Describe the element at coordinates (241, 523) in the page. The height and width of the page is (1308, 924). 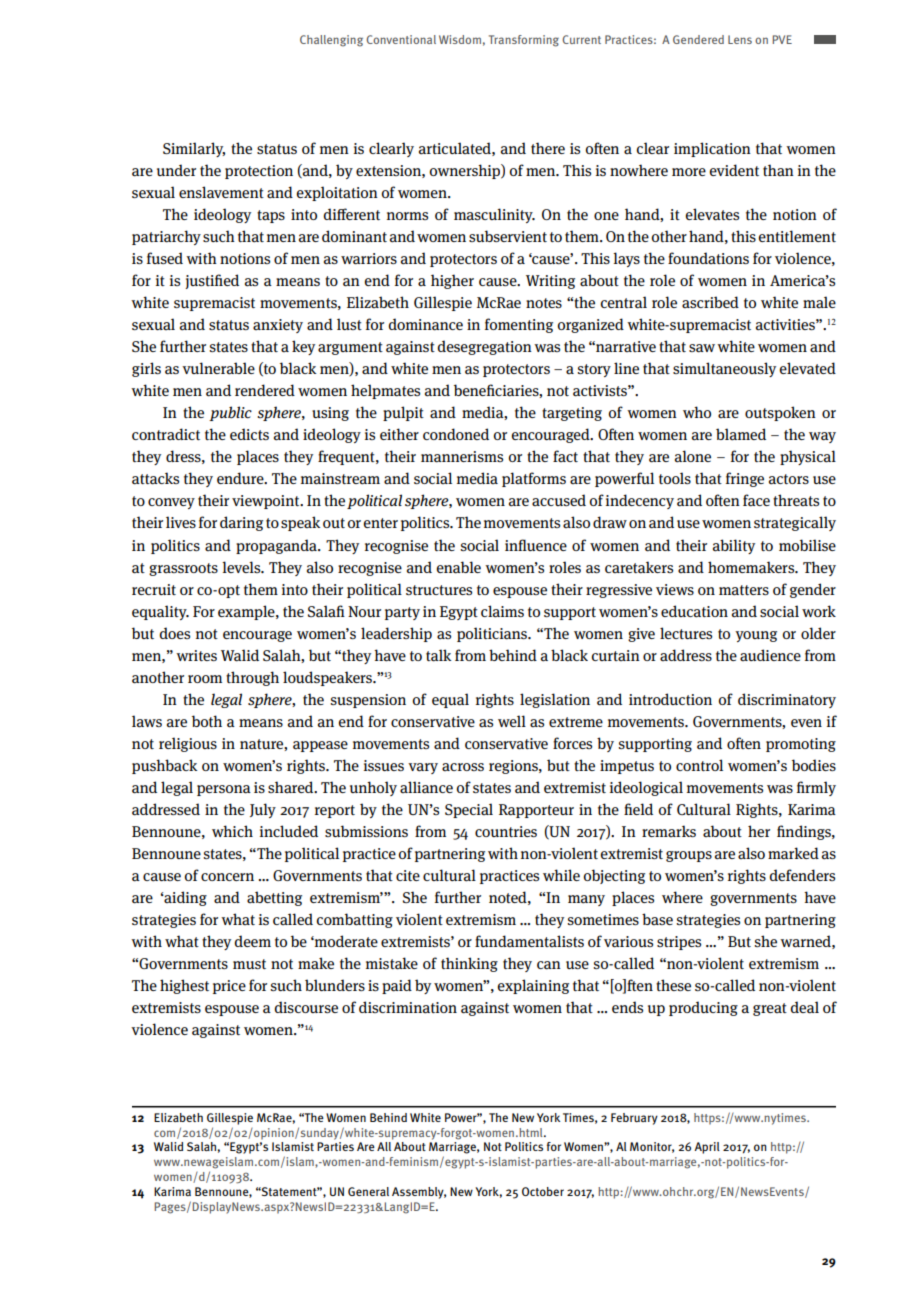
I see `daring` at that location.
